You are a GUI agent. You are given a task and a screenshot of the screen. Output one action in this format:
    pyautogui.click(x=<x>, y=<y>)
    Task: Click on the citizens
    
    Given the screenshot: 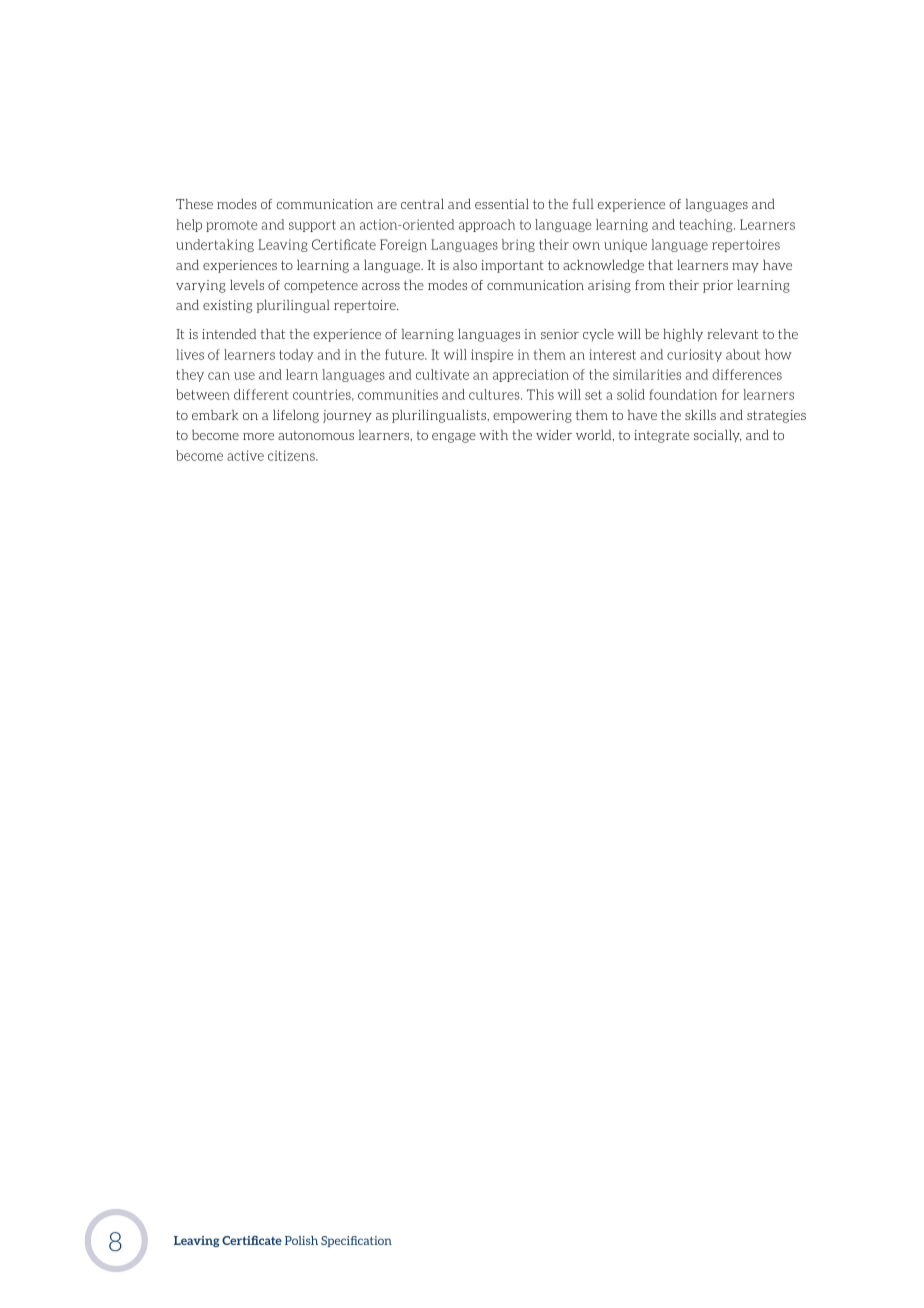 What is the action you would take?
    pyautogui.click(x=292, y=455)
